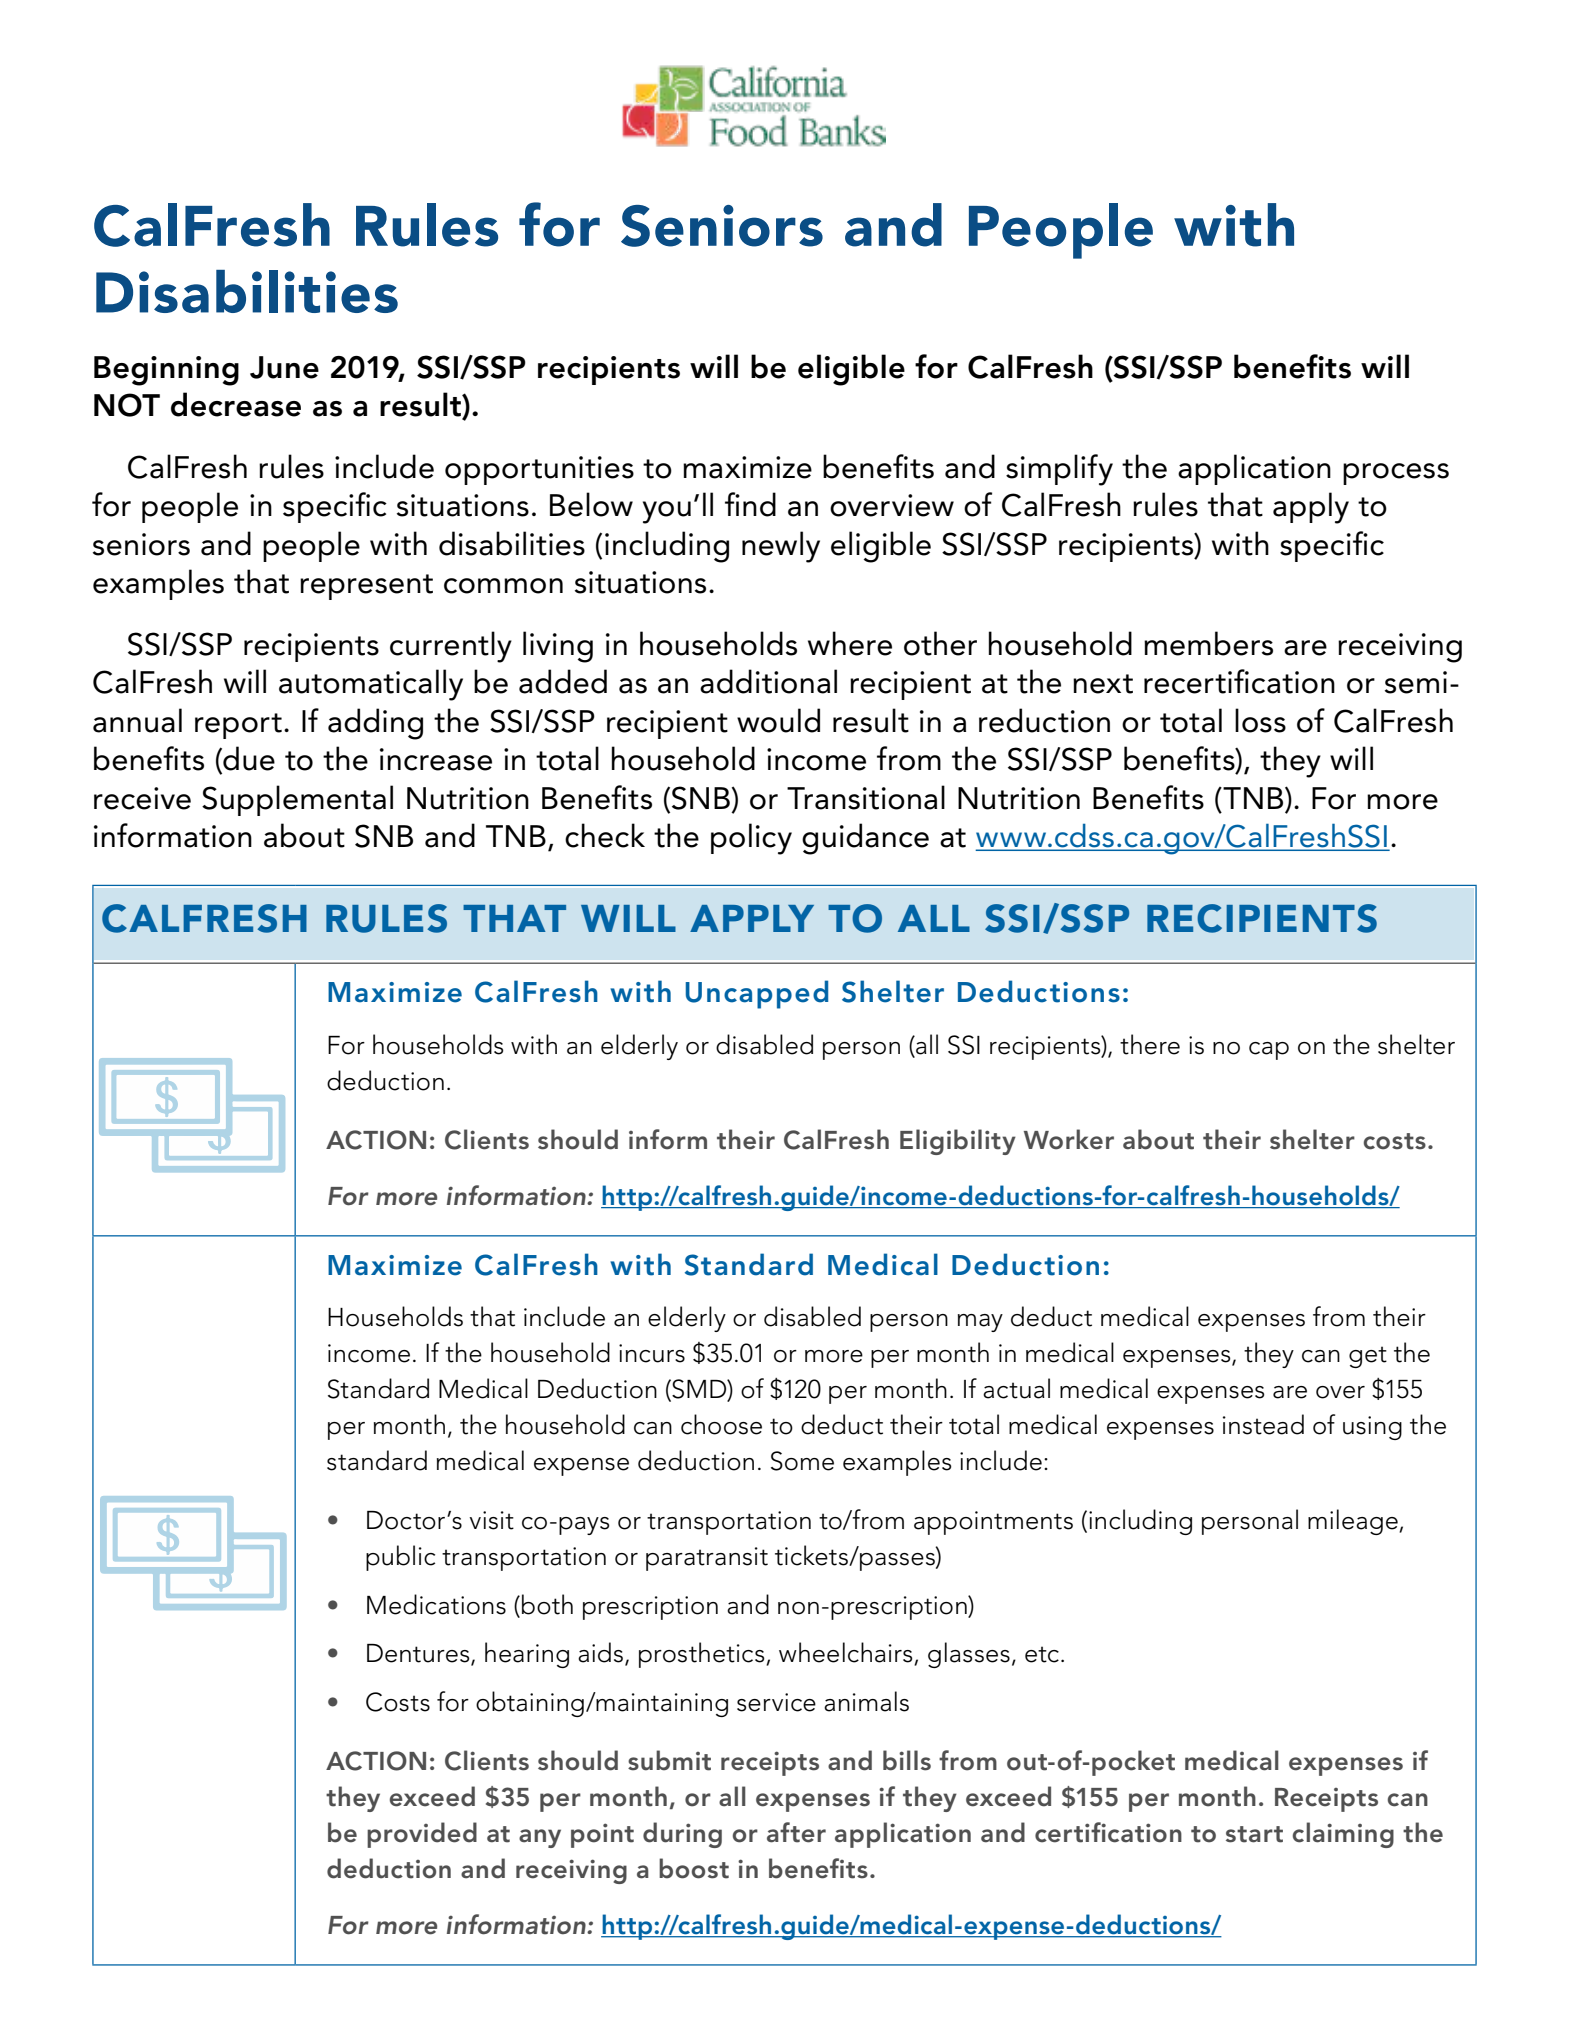  Describe the element at coordinates (1260, 720) in the image. I see `loss` at that location.
